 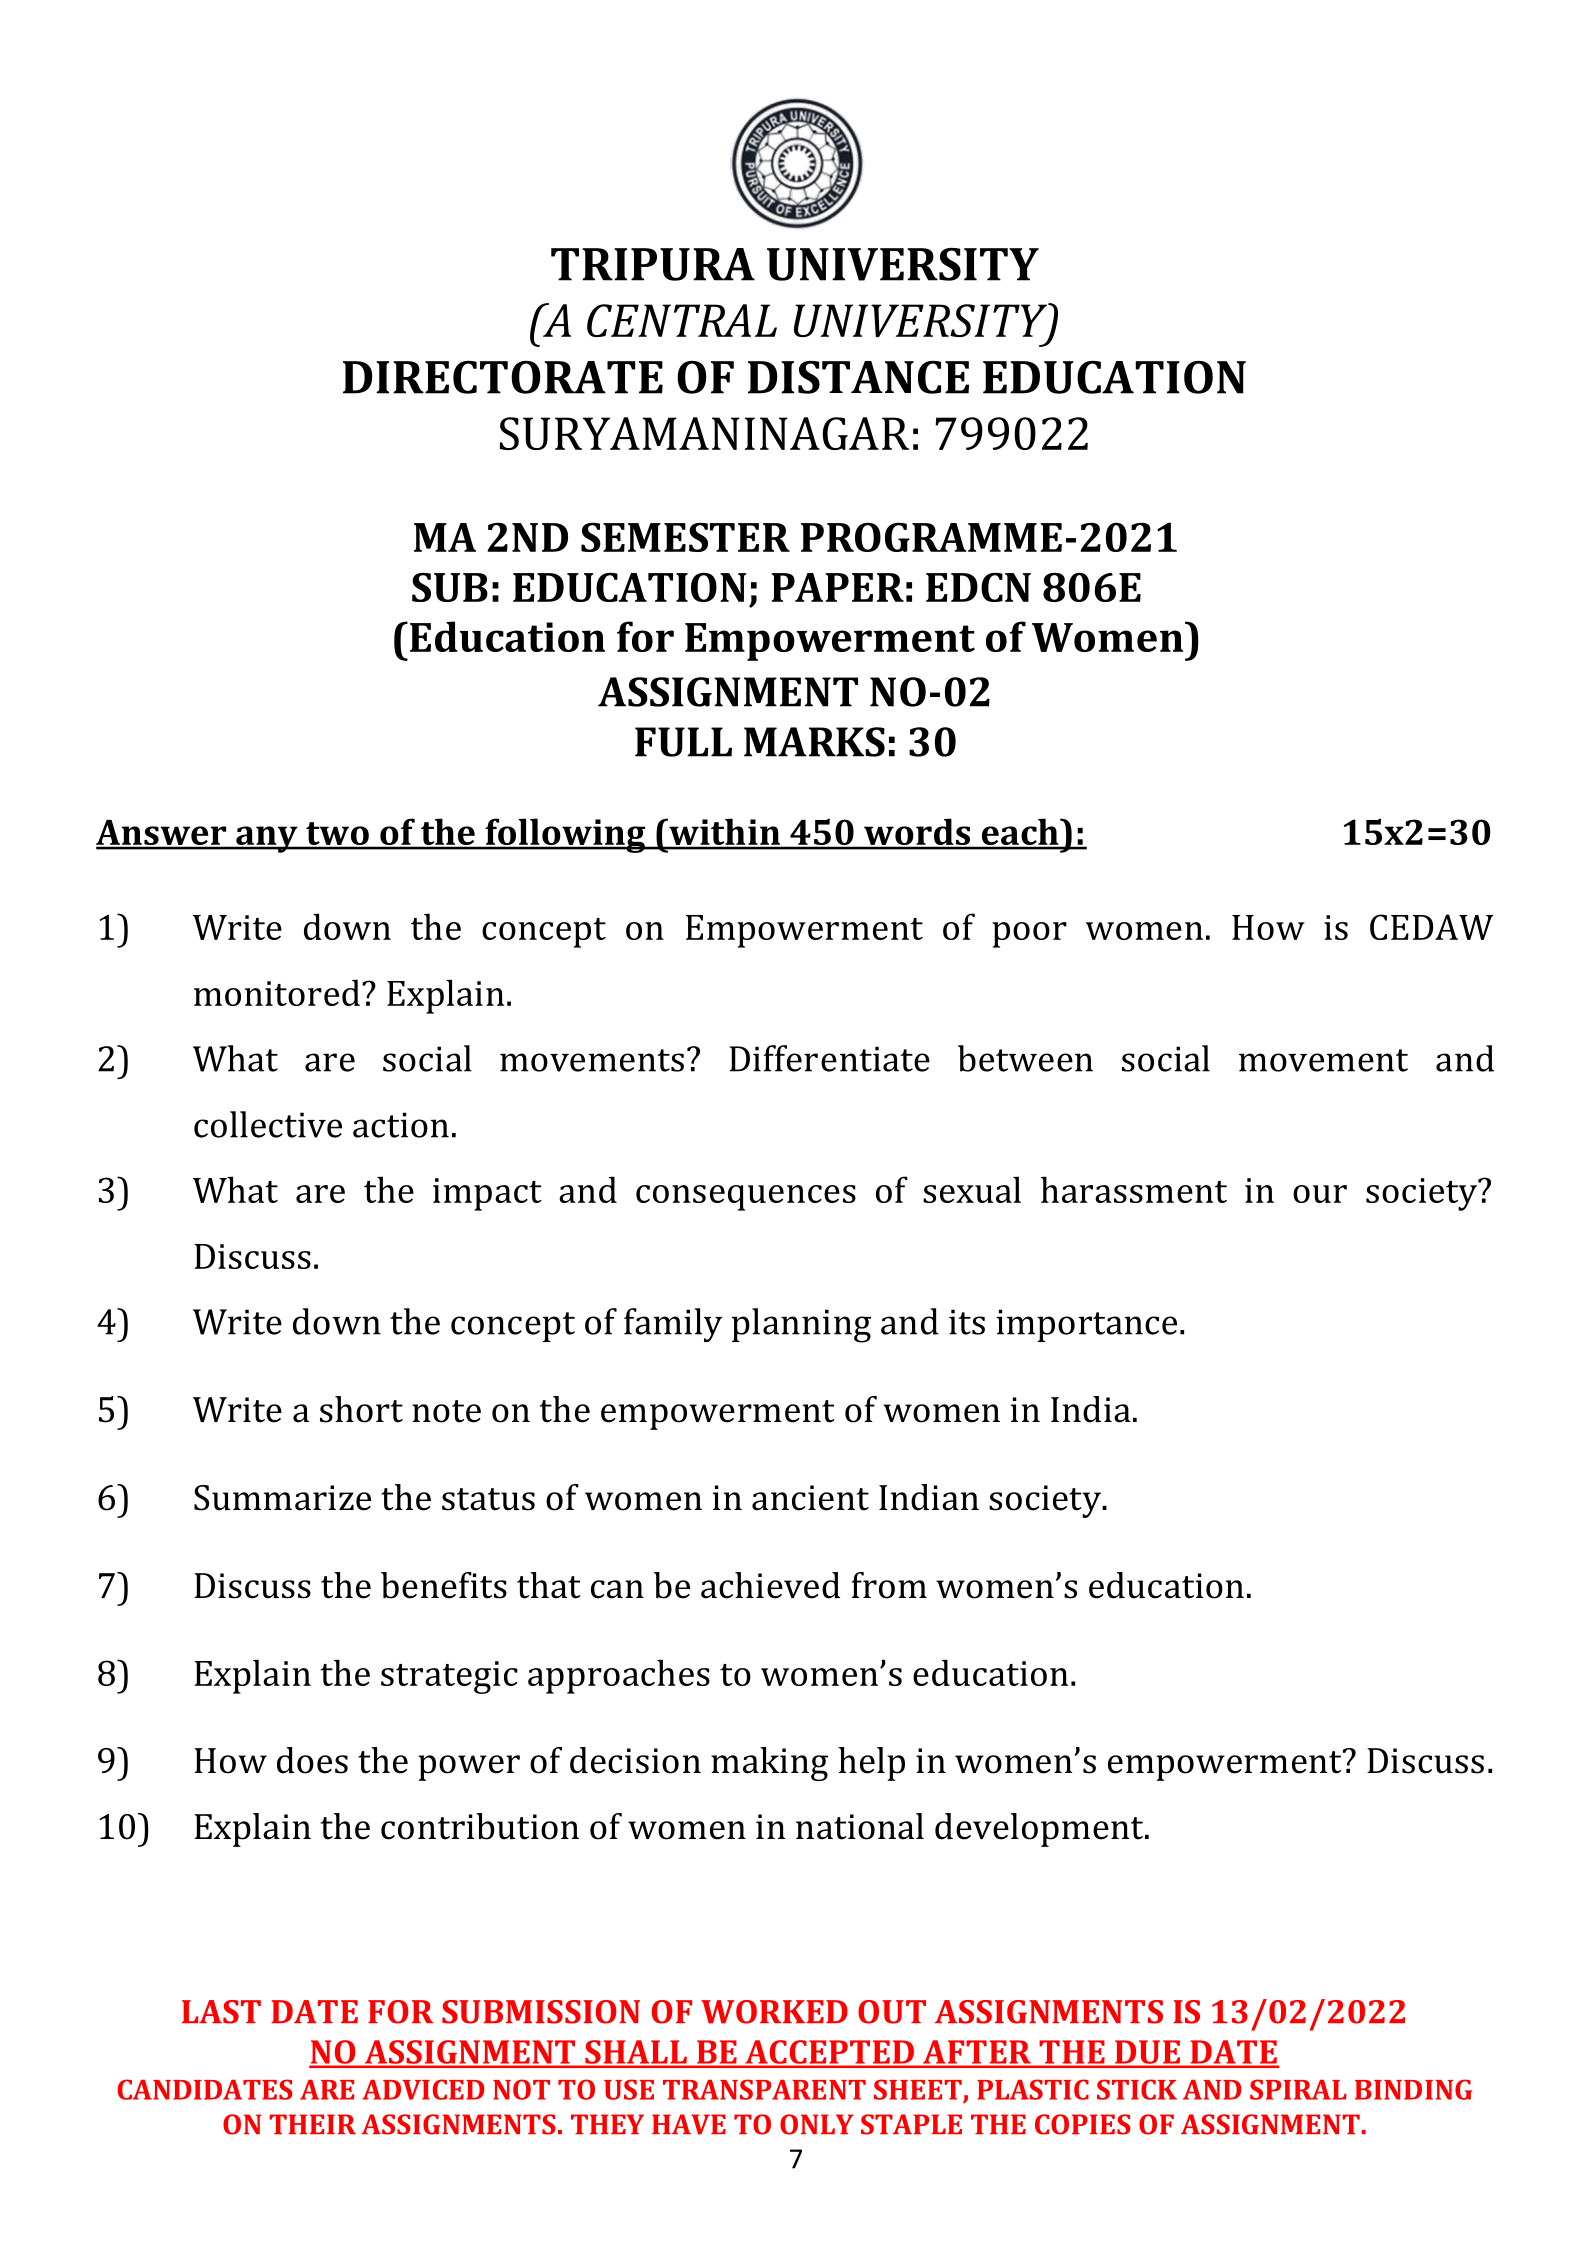 What do you see at coordinates (746, 1198) in the page?
I see `consequences` at bounding box center [746, 1198].
